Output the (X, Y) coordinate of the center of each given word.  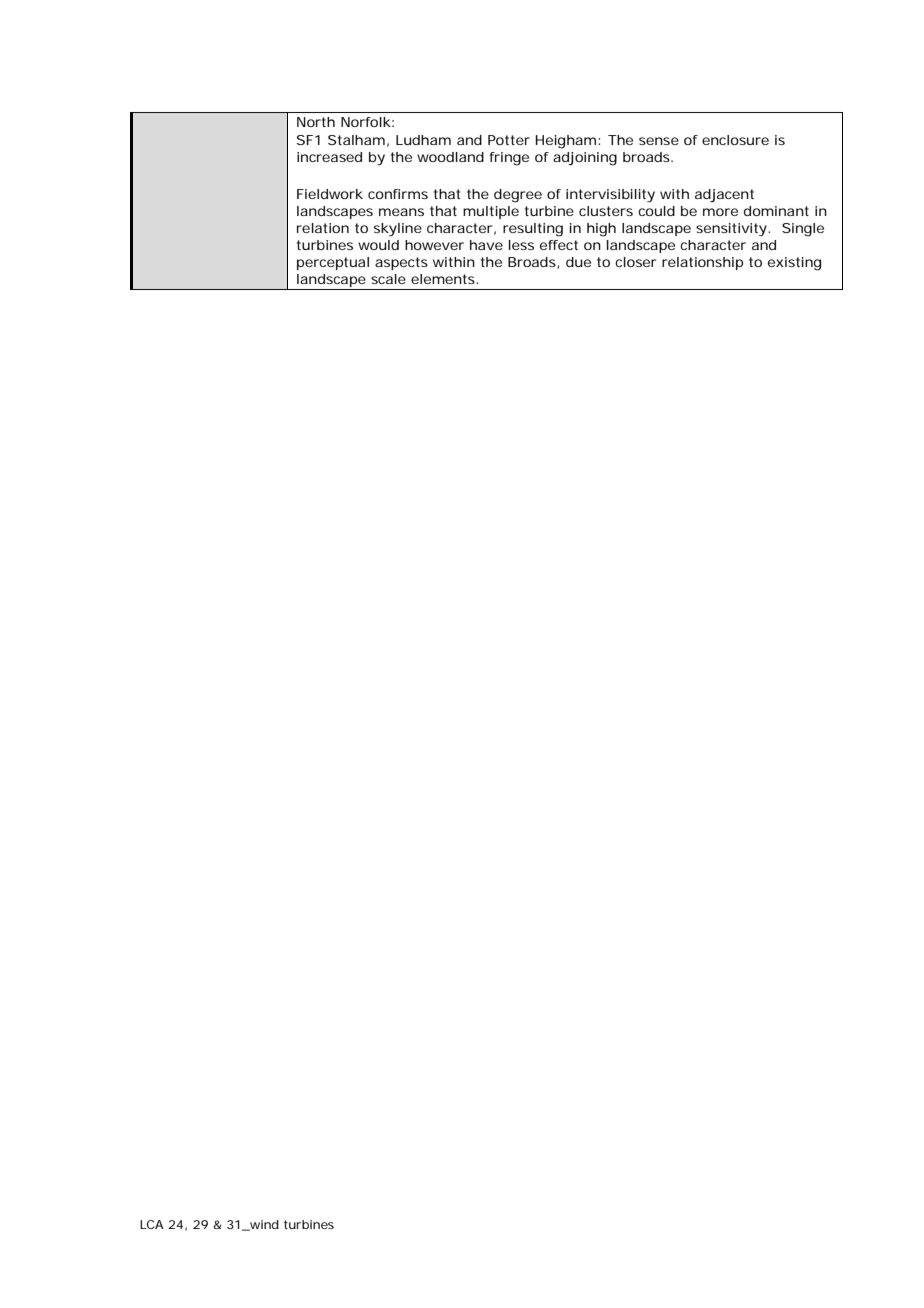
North (316, 122)
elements (444, 279)
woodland (450, 157)
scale (388, 279)
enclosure (735, 140)
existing (794, 264)
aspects (401, 263)
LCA (152, 1224)
